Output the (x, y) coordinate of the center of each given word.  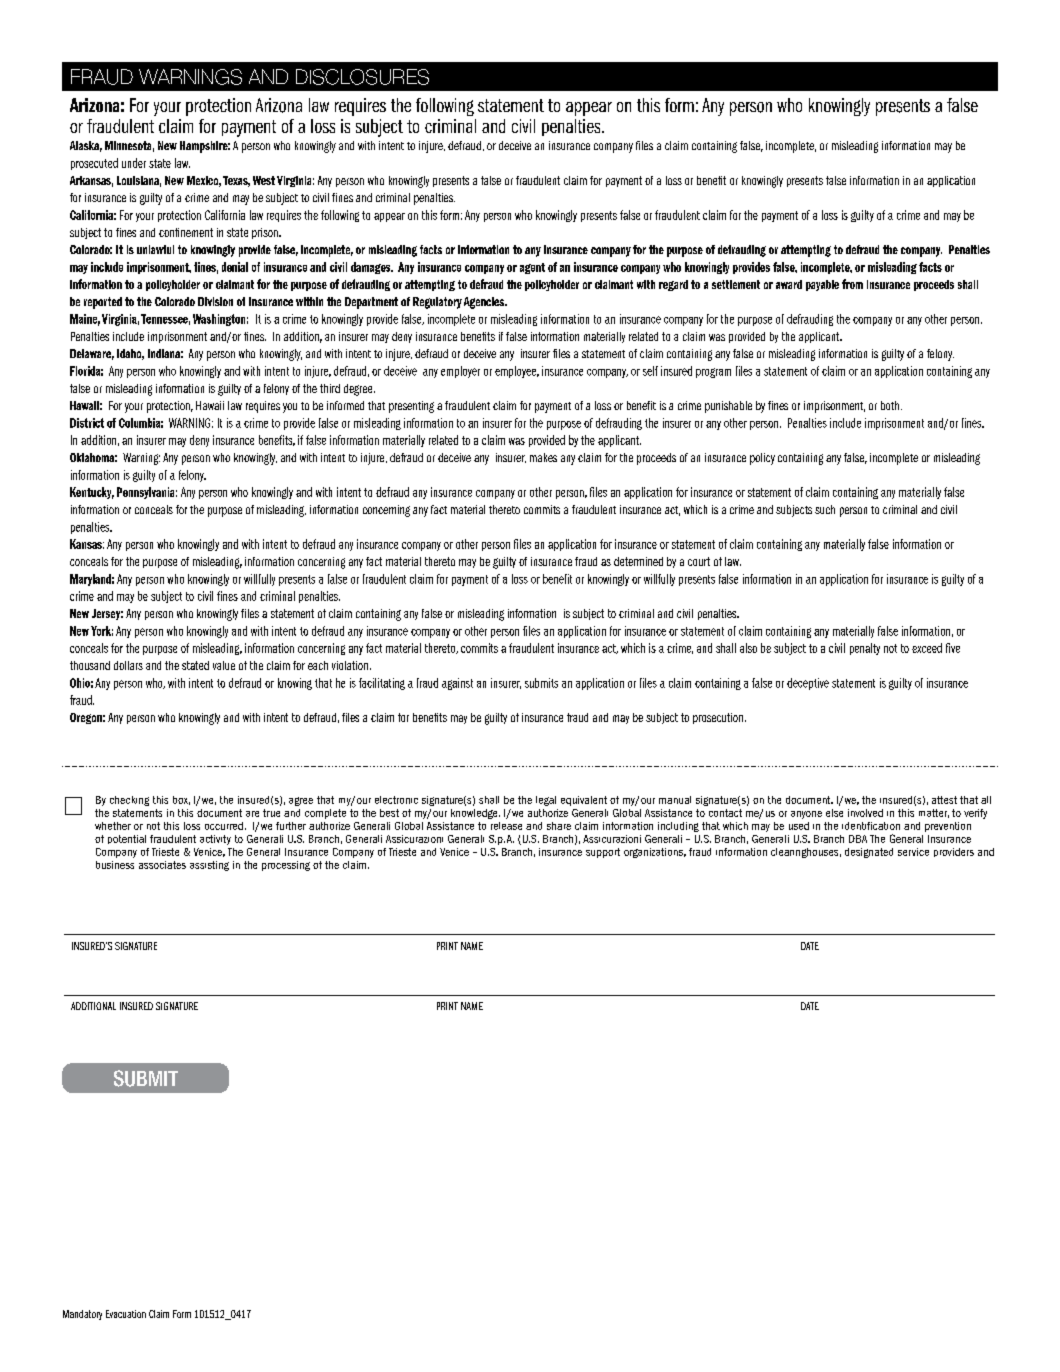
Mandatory (82, 1315)
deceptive (808, 684)
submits (541, 683)
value (224, 665)
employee (517, 372)
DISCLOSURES (362, 77)
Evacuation (126, 1314)
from (852, 284)
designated (869, 853)
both (890, 405)
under (134, 163)
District (87, 423)
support (603, 853)
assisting (209, 866)
